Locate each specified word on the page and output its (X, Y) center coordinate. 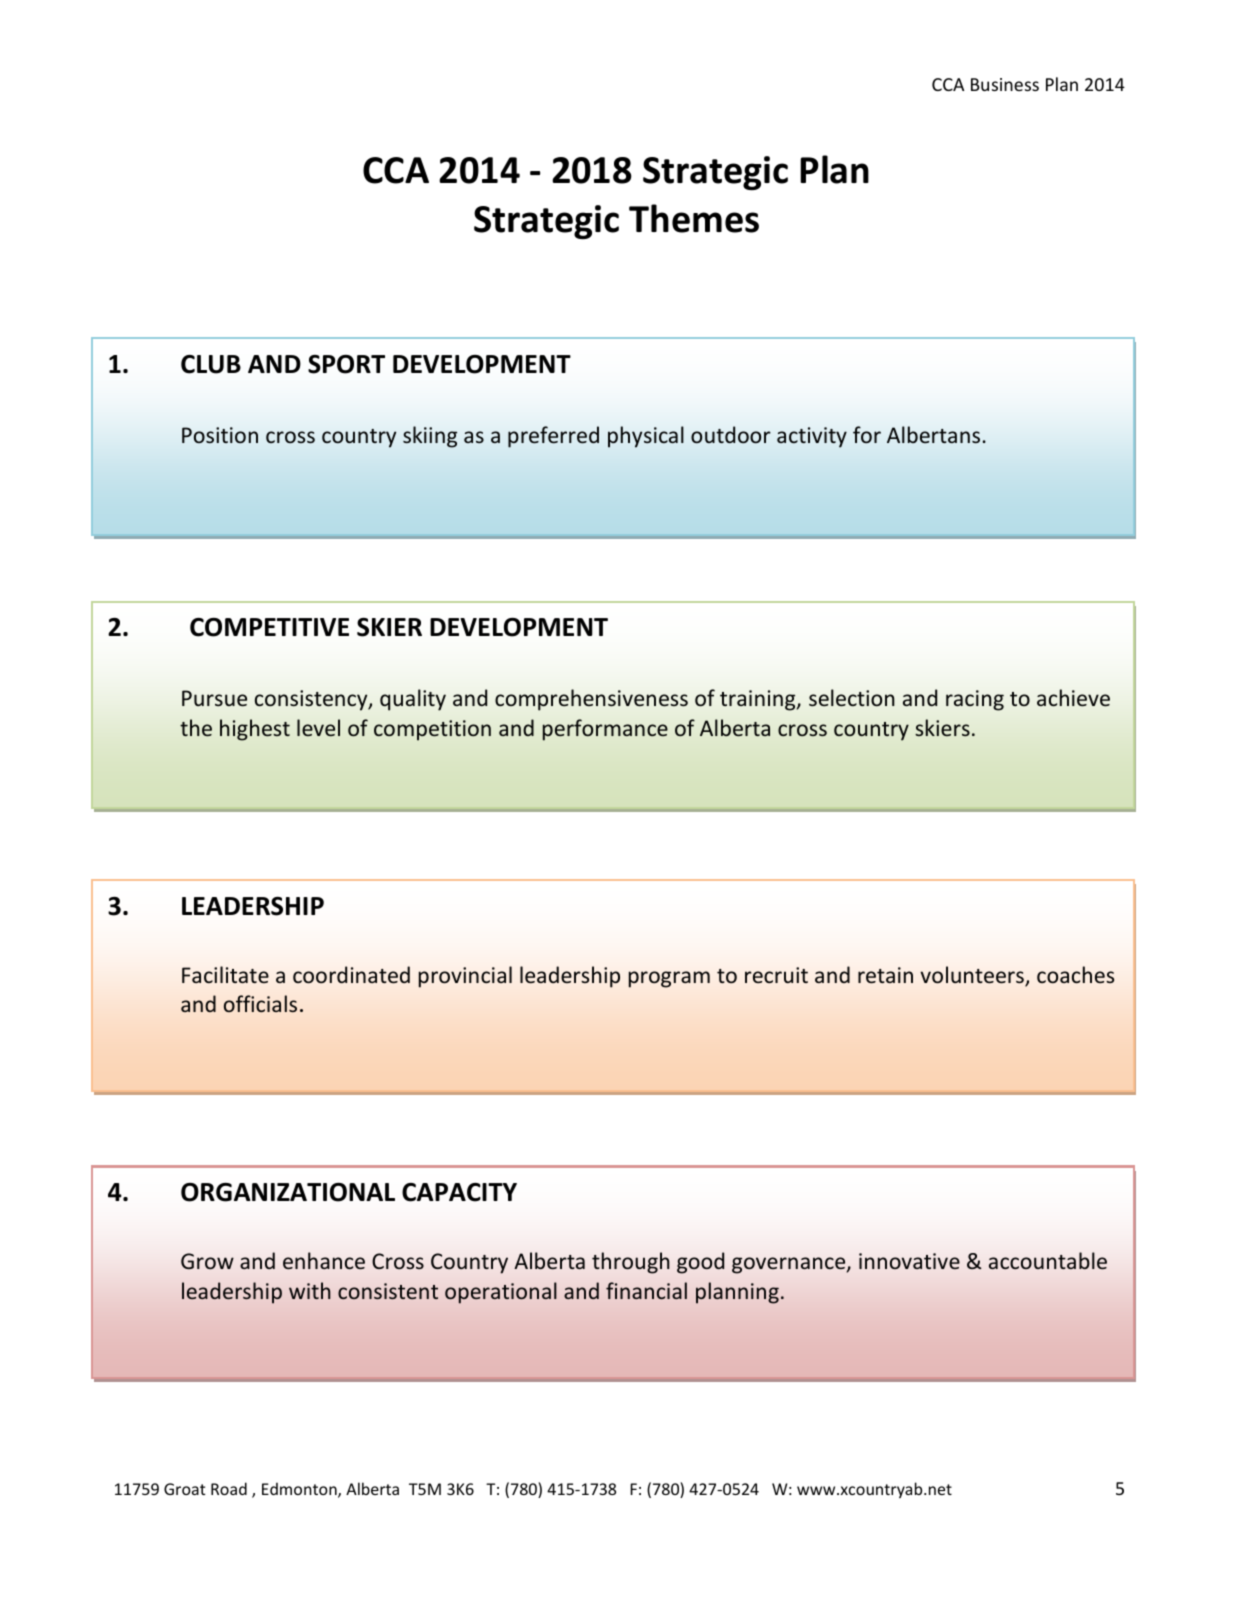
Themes (694, 218)
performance (605, 730)
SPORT (346, 364)
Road (229, 1488)
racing (975, 700)
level (318, 727)
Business (1005, 84)
